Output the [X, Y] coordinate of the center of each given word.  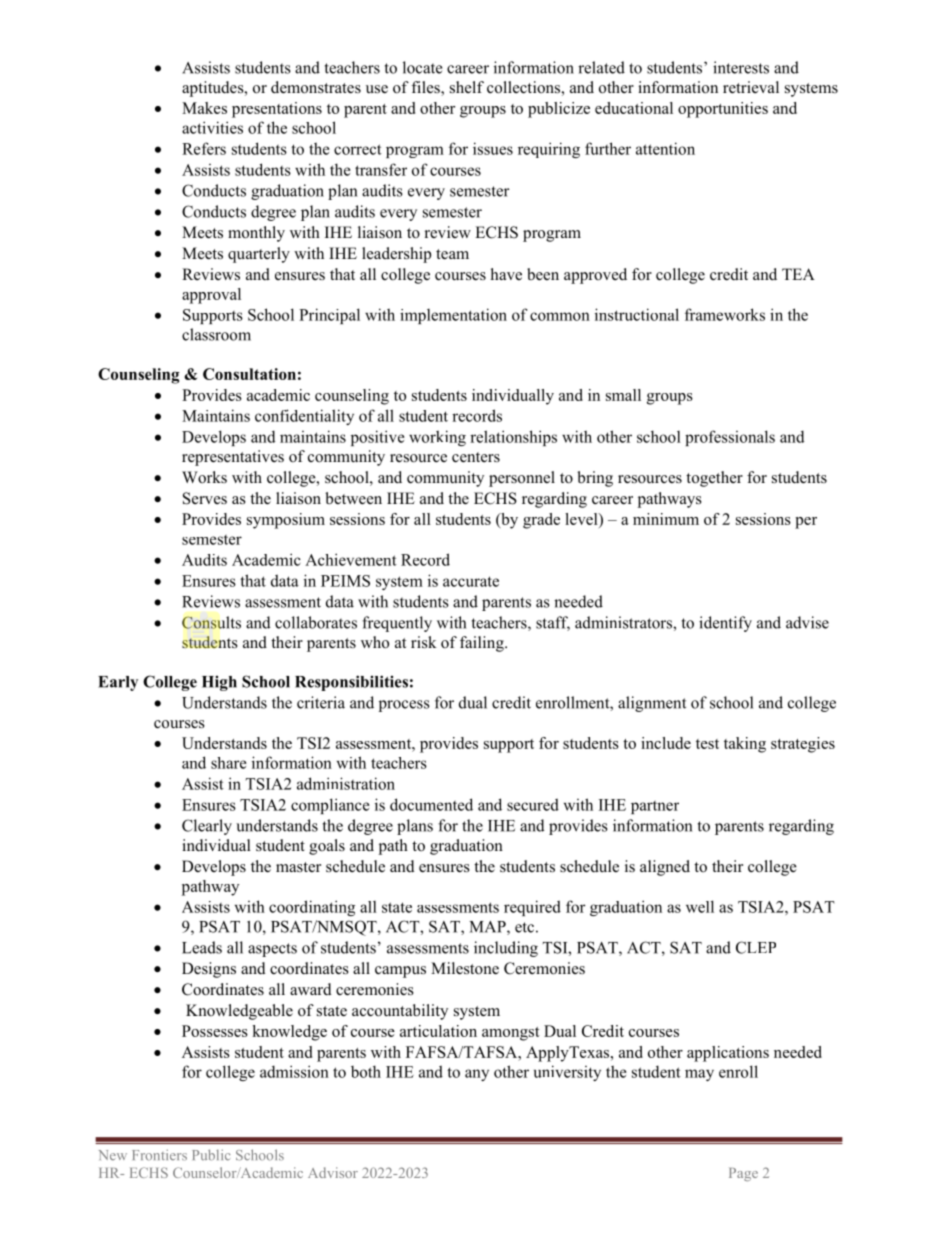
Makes [204, 108]
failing [483, 644]
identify [725, 624]
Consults [211, 622]
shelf [467, 87]
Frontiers [159, 1155]
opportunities [723, 110]
